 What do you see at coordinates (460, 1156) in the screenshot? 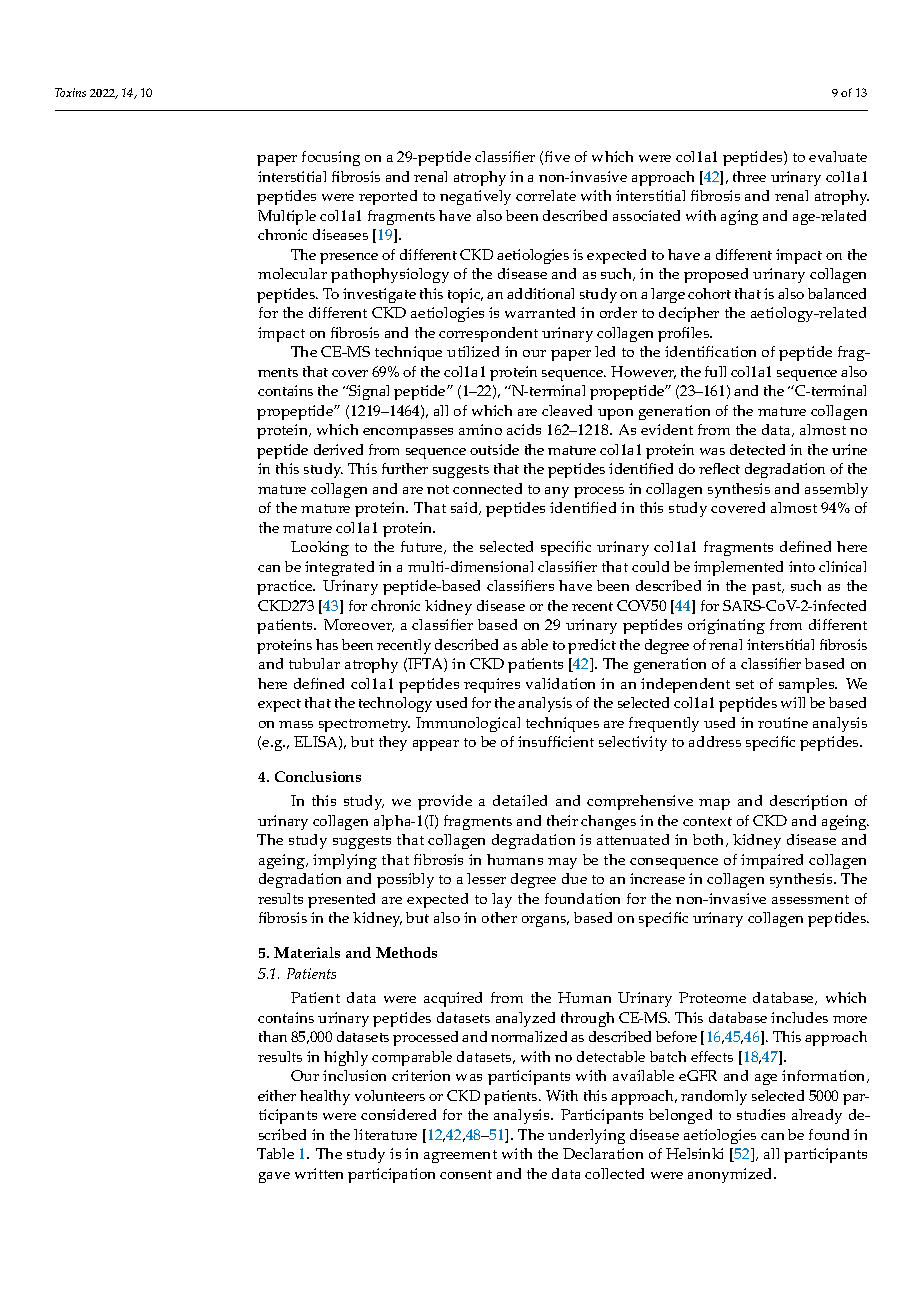
I see `agreement` at bounding box center [460, 1156].
